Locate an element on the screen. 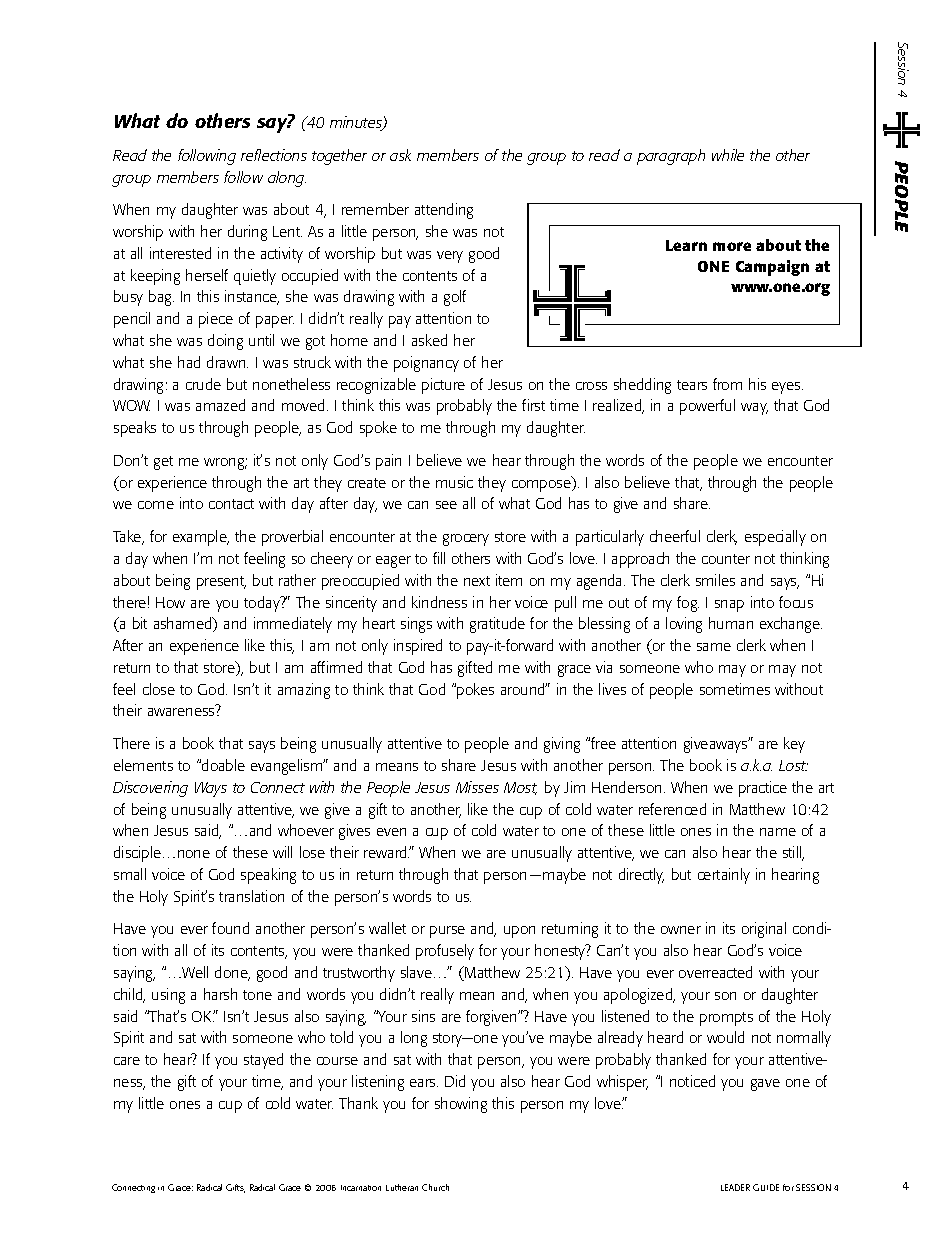 Image resolution: width=952 pixels, height=1233 pixels. attending is located at coordinates (444, 211).
